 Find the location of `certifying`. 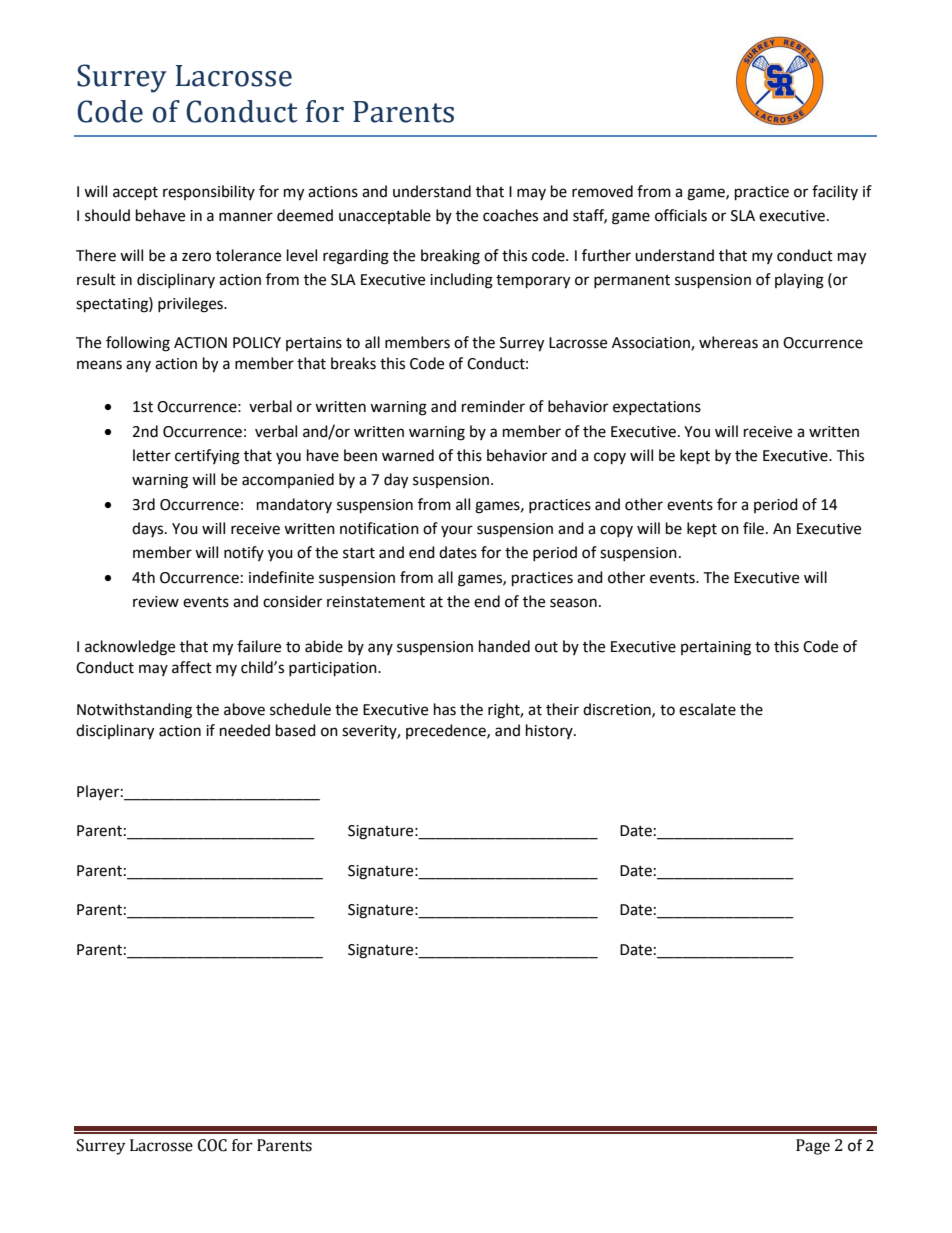

certifying is located at coordinates (207, 457).
